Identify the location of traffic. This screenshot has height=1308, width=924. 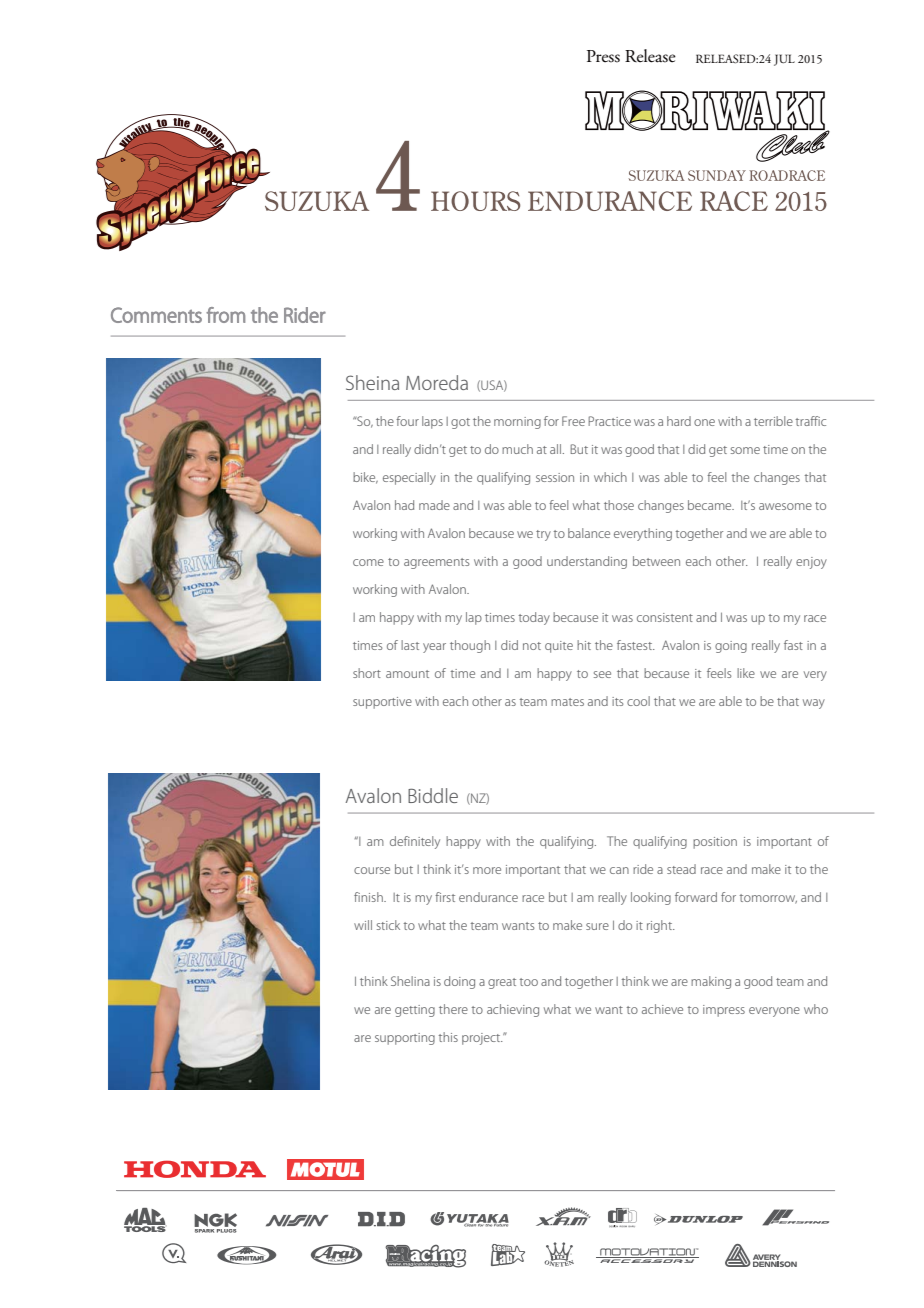
(811, 421).
